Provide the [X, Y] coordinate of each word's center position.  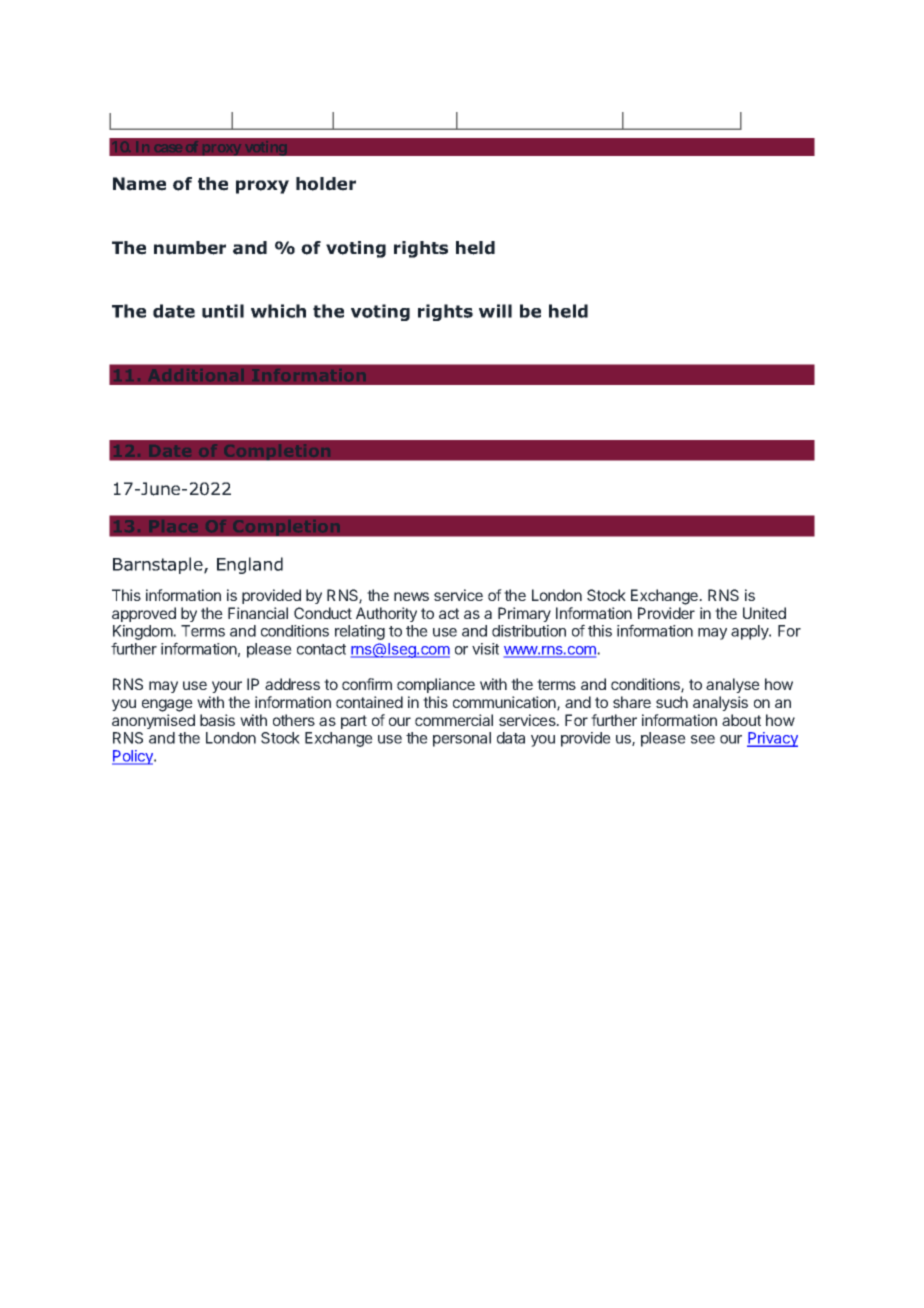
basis [217, 720]
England [250, 565]
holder [326, 184]
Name [139, 184]
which [278, 311]
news [411, 596]
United [764, 613]
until [223, 311]
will [495, 311]
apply [751, 632]
